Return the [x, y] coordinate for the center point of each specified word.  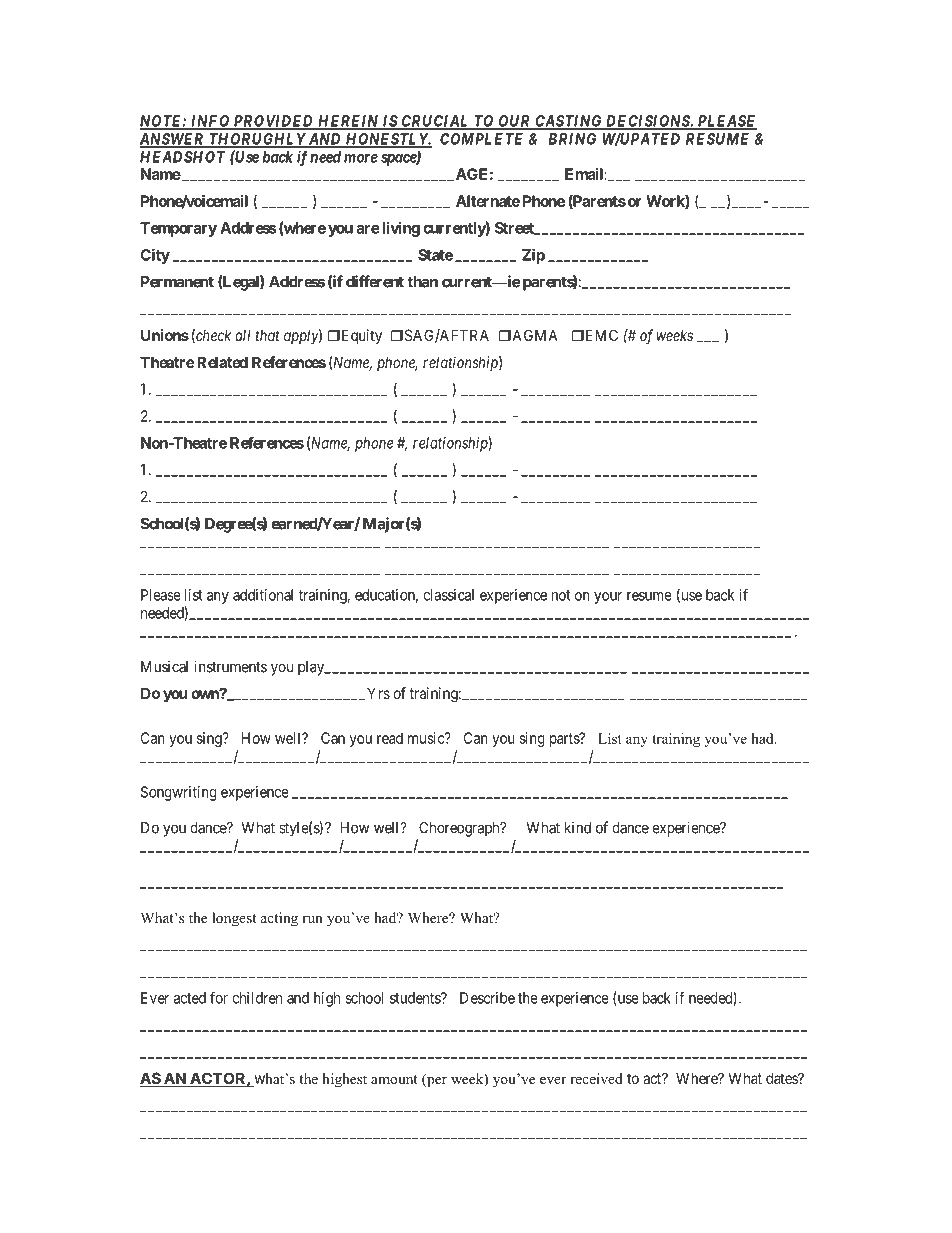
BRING [572, 139]
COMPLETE [481, 139]
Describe [487, 998]
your [608, 598]
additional [263, 595]
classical [448, 595]
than [422, 282]
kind [578, 827]
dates [782, 1078]
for [219, 997]
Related [221, 362]
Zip [533, 256]
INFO [210, 122]
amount [394, 1079]
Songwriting [179, 793]
